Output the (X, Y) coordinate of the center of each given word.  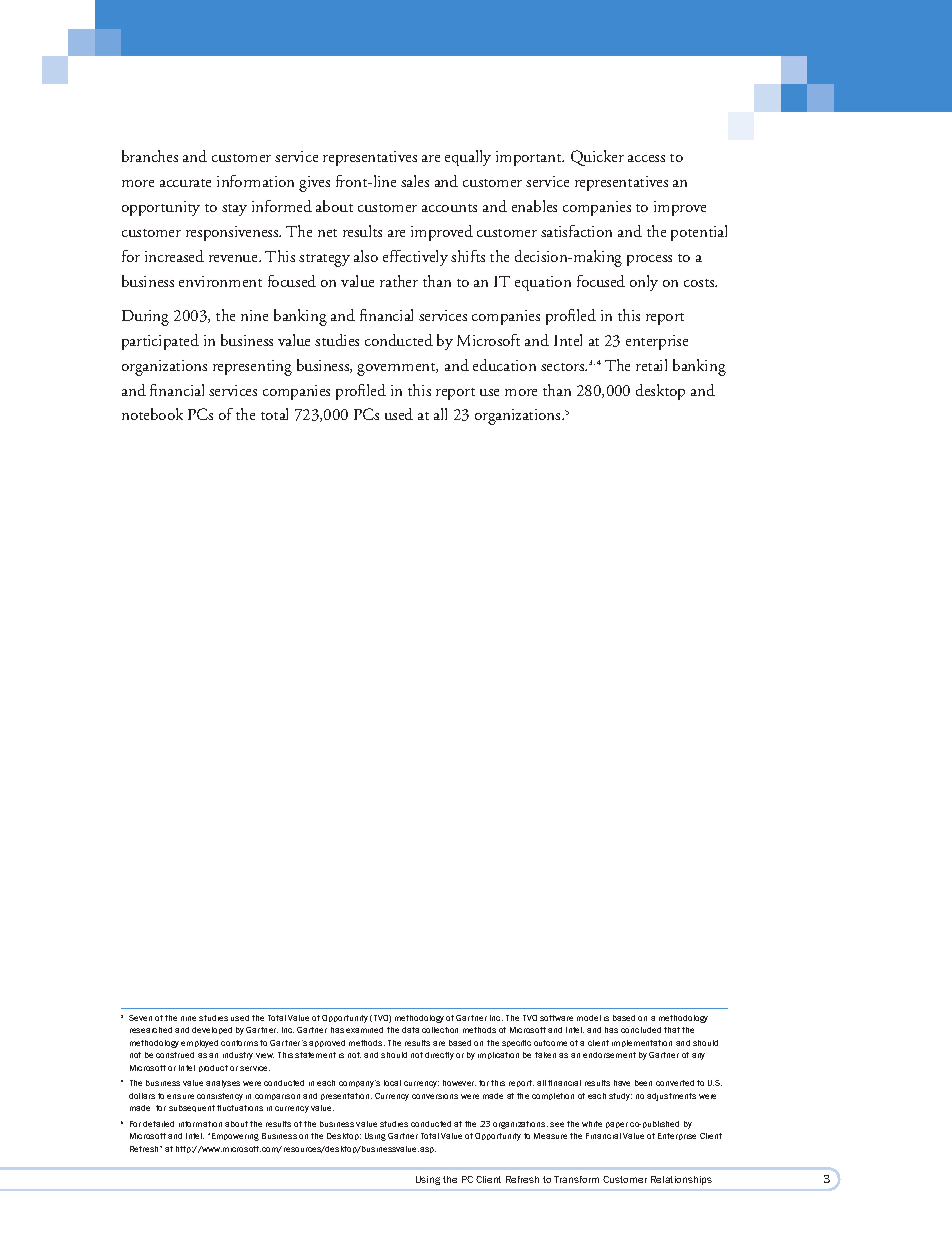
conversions (435, 1096)
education (504, 365)
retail (651, 365)
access (646, 158)
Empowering (235, 1137)
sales (415, 181)
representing (252, 368)
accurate (185, 183)
